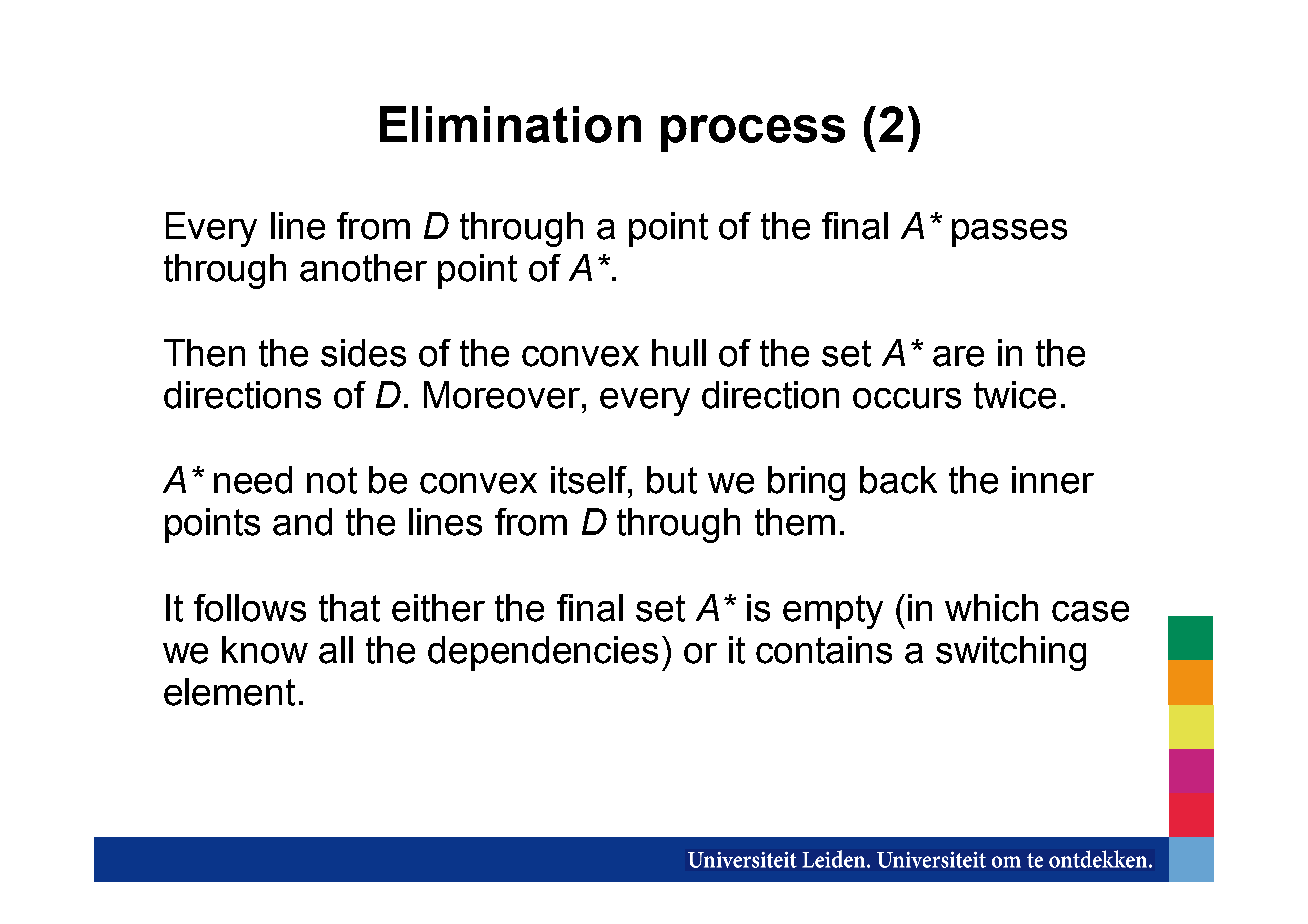 This screenshot has height=924, width=1308. What do you see at coordinates (1015, 395) in the screenshot?
I see `twice` at bounding box center [1015, 395].
